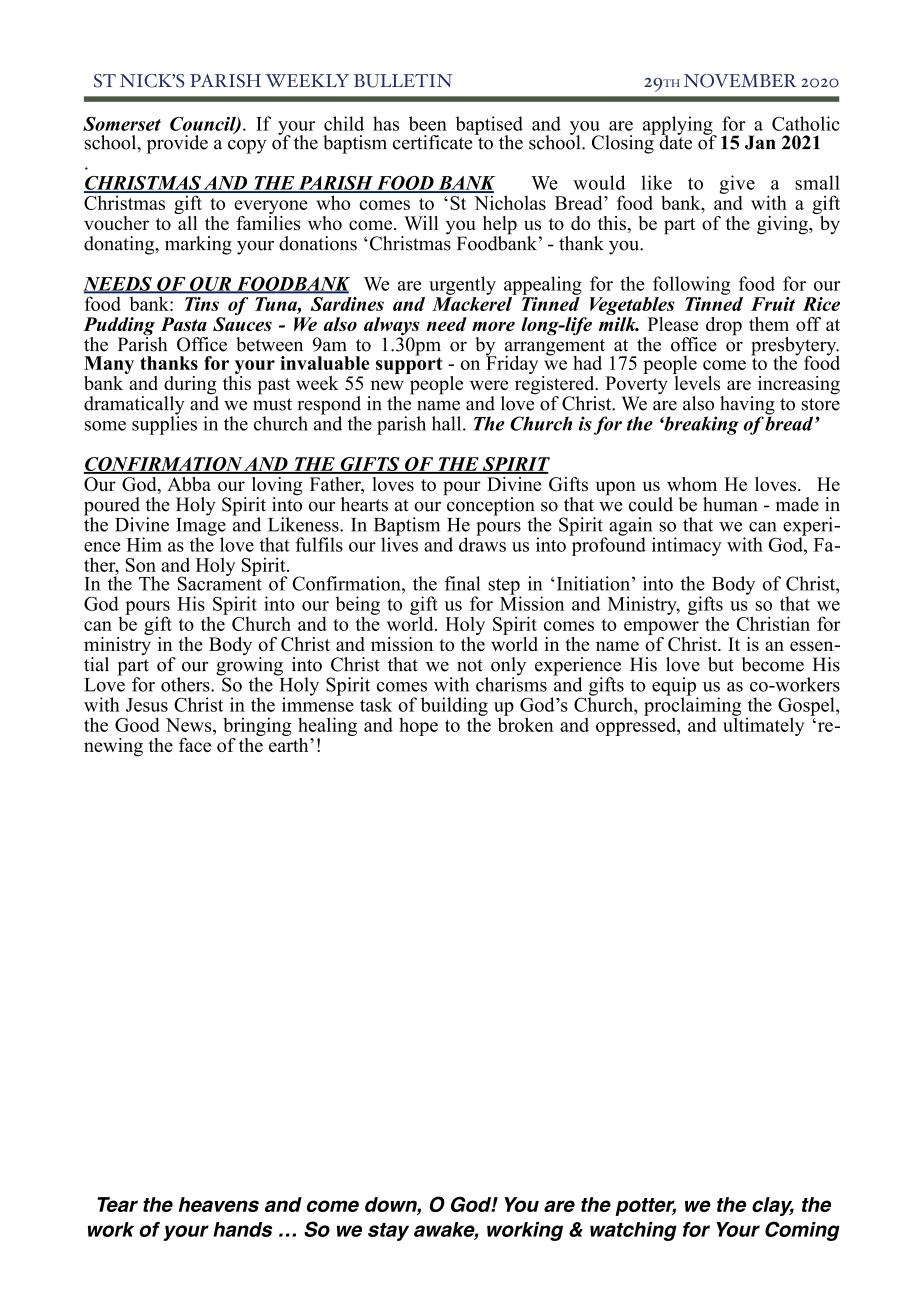  I want to click on heavens, so click(219, 1204).
